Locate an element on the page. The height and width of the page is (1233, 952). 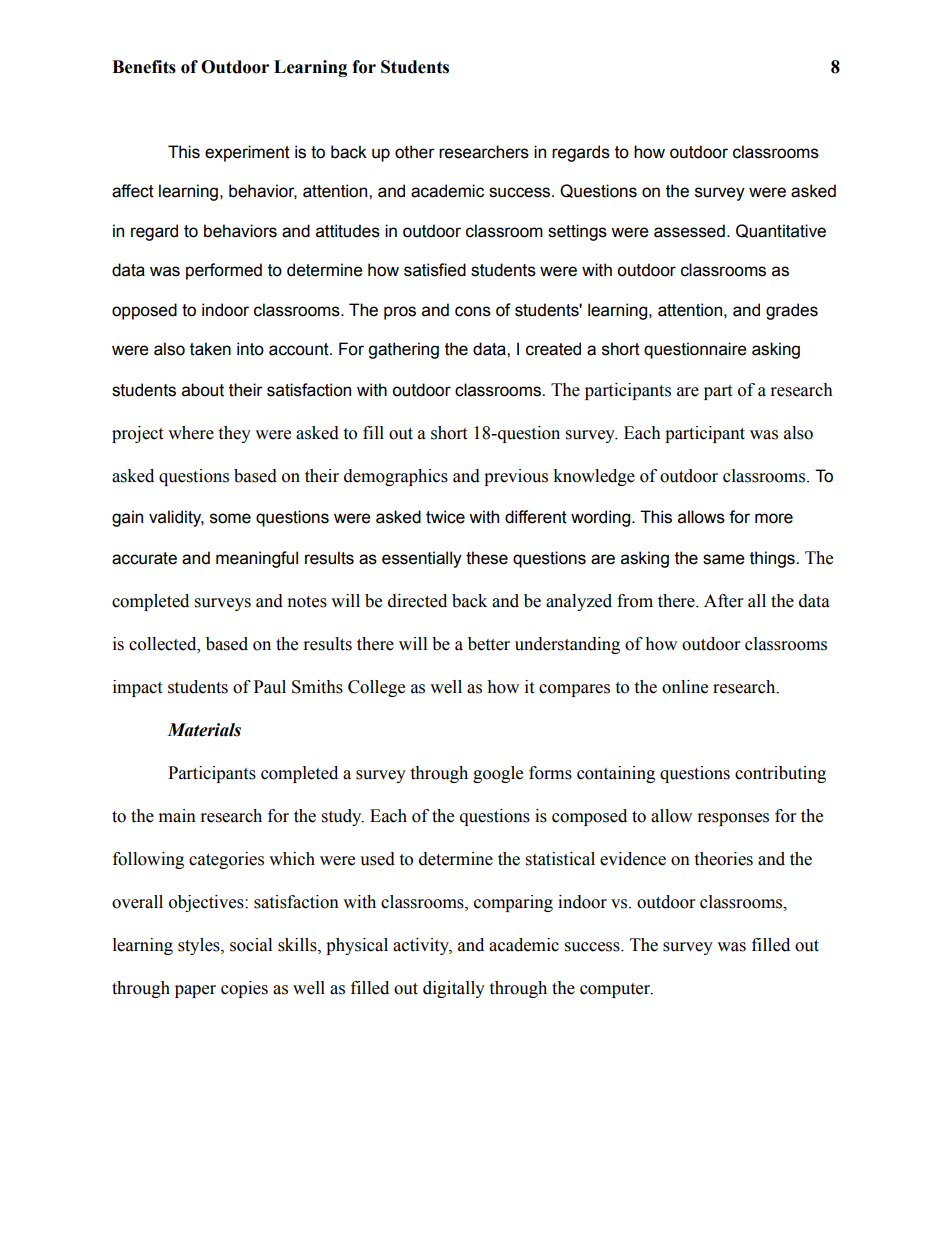
google is located at coordinates (498, 774).
